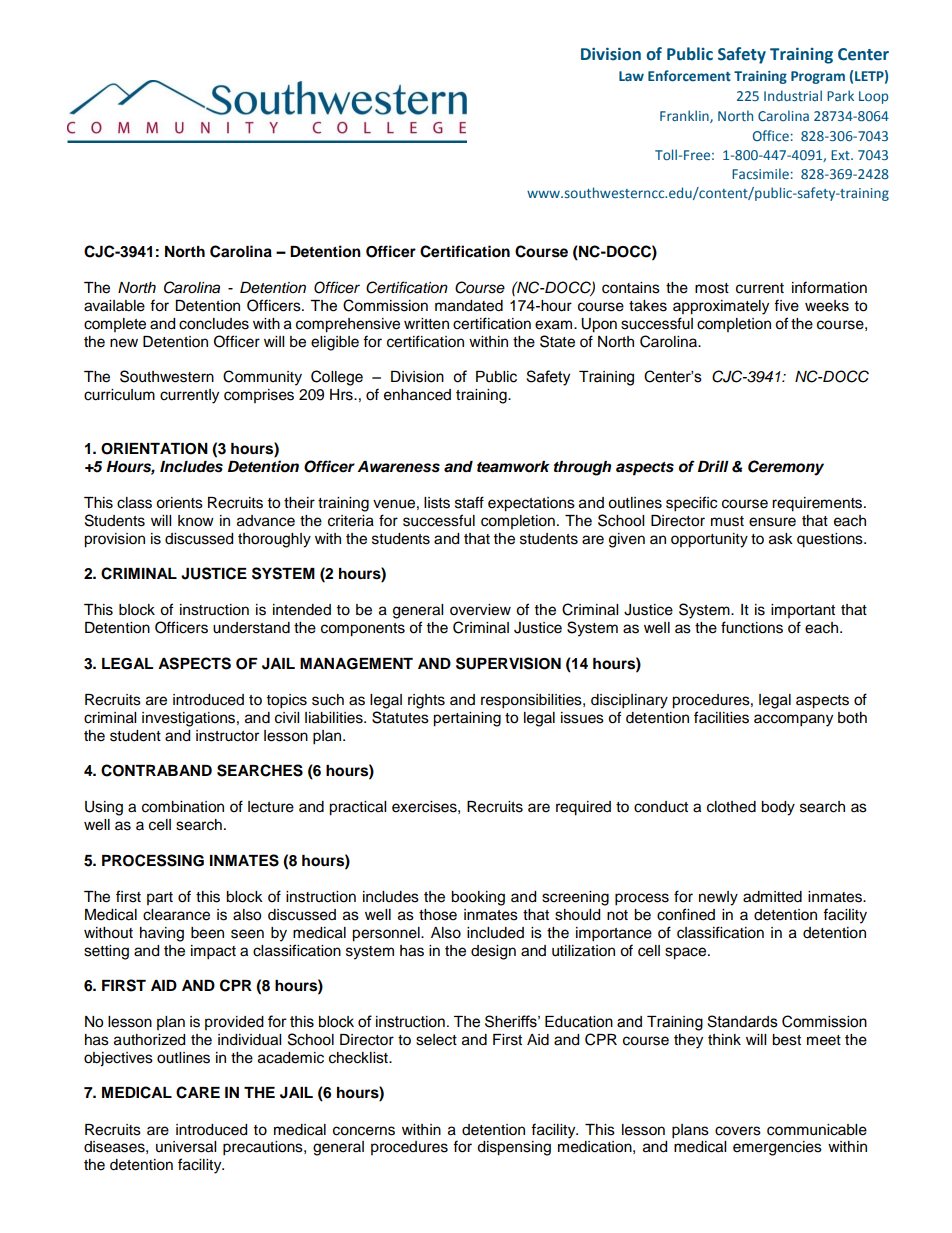 The height and width of the screenshot is (1233, 952). Describe the element at coordinates (793, 95) in the screenshot. I see `Industrial` at that location.
